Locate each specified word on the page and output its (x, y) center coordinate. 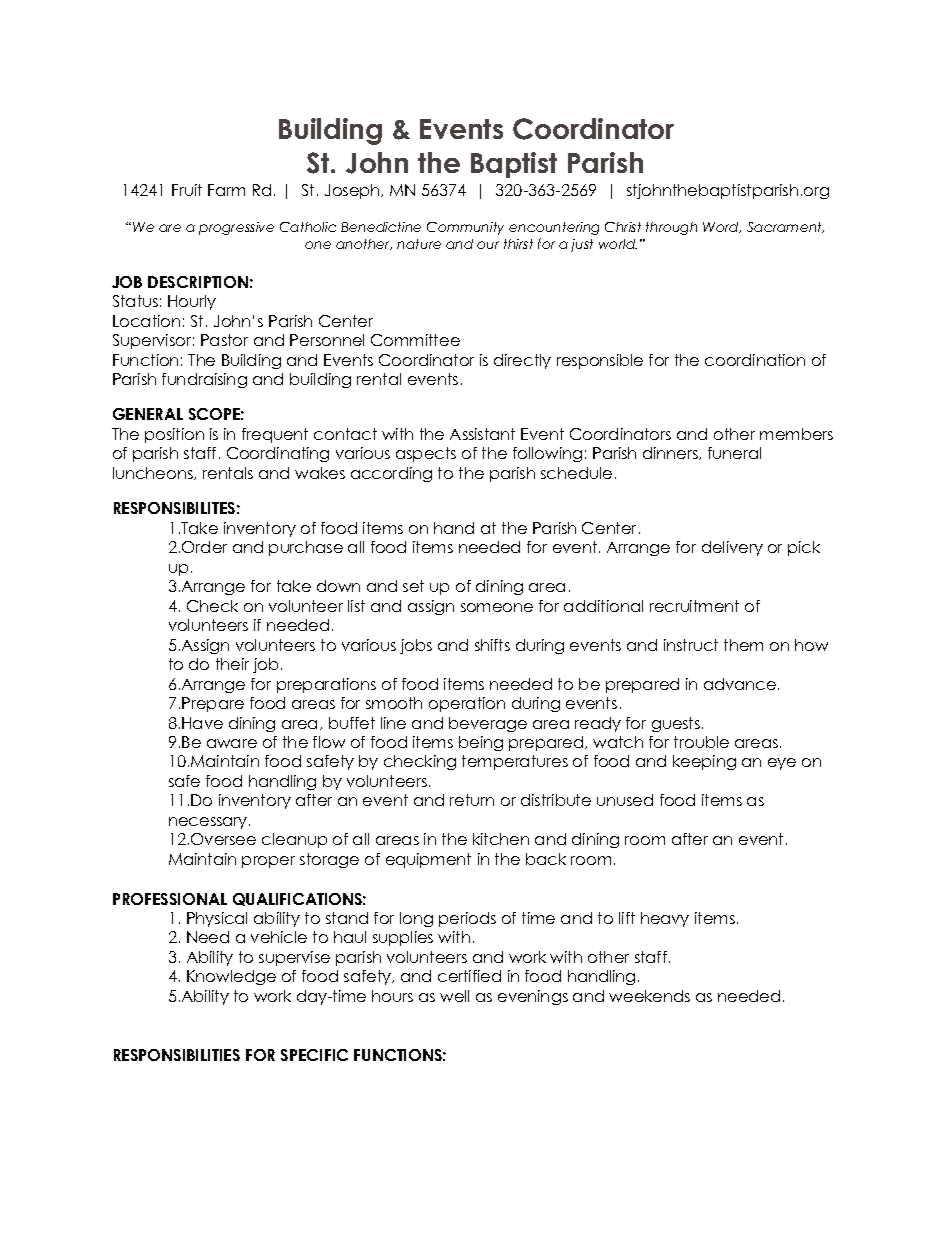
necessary (209, 823)
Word (722, 227)
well (454, 996)
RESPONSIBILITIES (177, 1055)
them (743, 645)
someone (497, 607)
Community (465, 228)
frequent (275, 435)
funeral (734, 453)
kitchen (501, 839)
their (232, 664)
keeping (704, 762)
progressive (236, 228)
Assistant (482, 434)
